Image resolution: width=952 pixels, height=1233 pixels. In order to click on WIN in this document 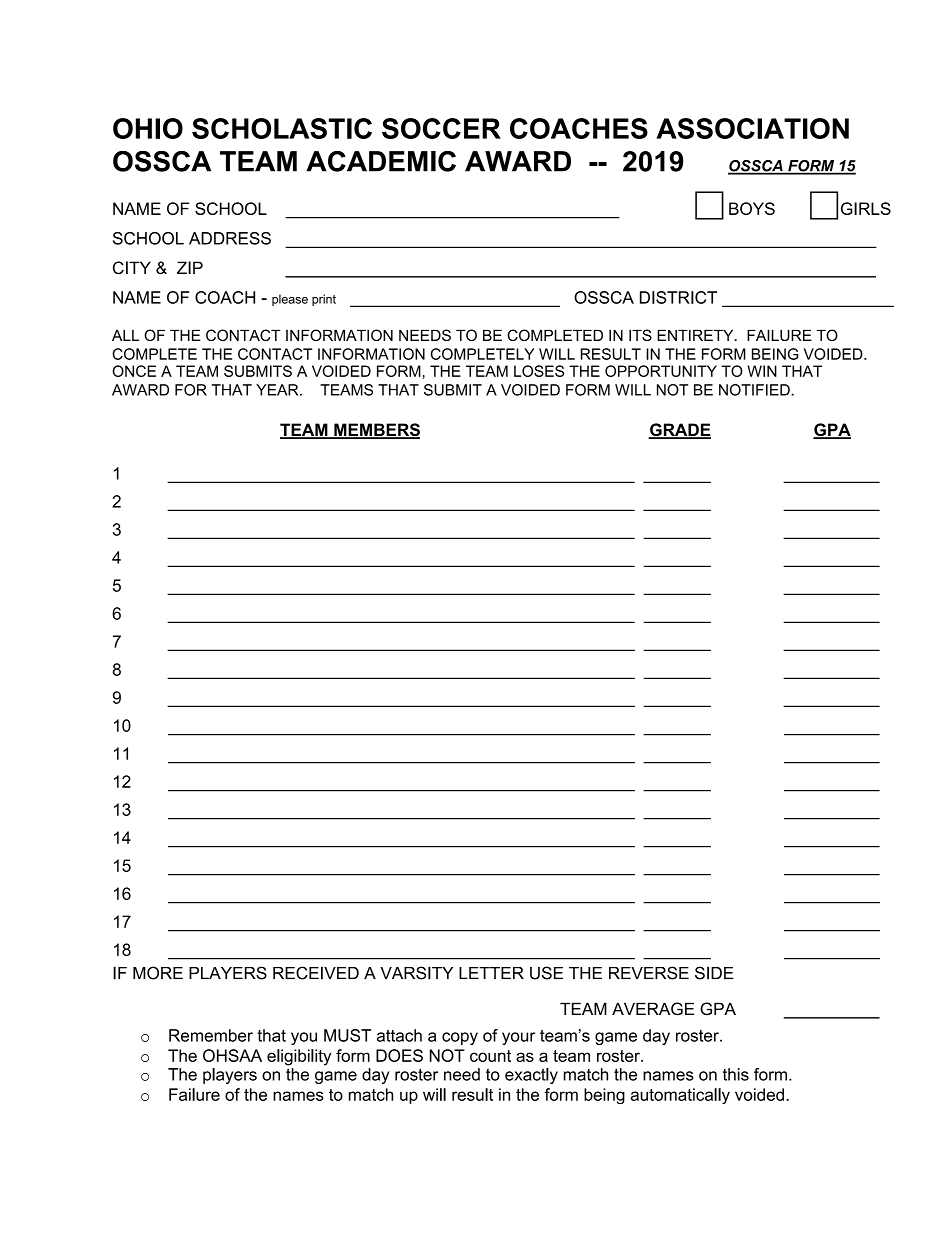, I will do `click(762, 371)`.
